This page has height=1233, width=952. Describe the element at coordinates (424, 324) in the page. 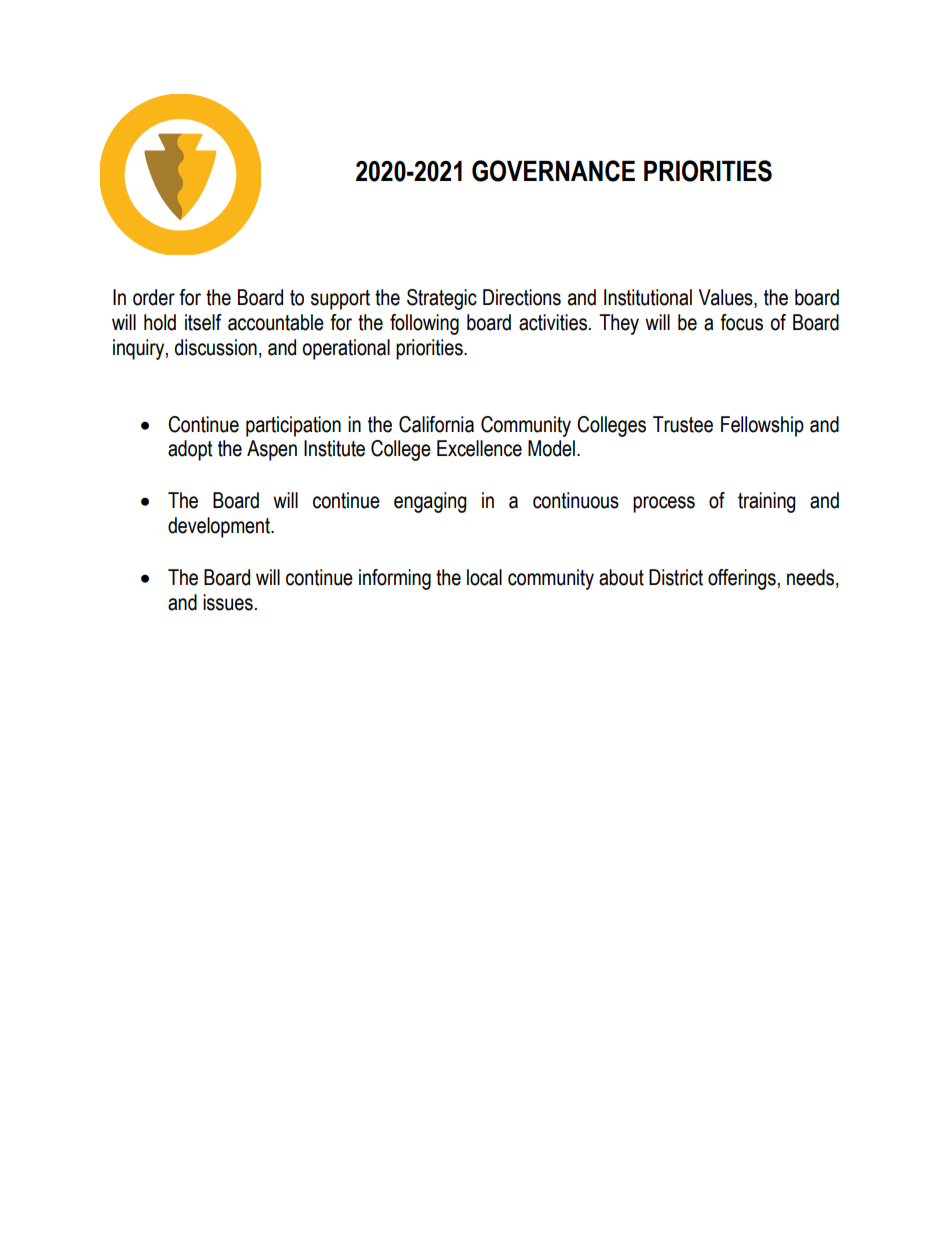

I see `following` at that location.
